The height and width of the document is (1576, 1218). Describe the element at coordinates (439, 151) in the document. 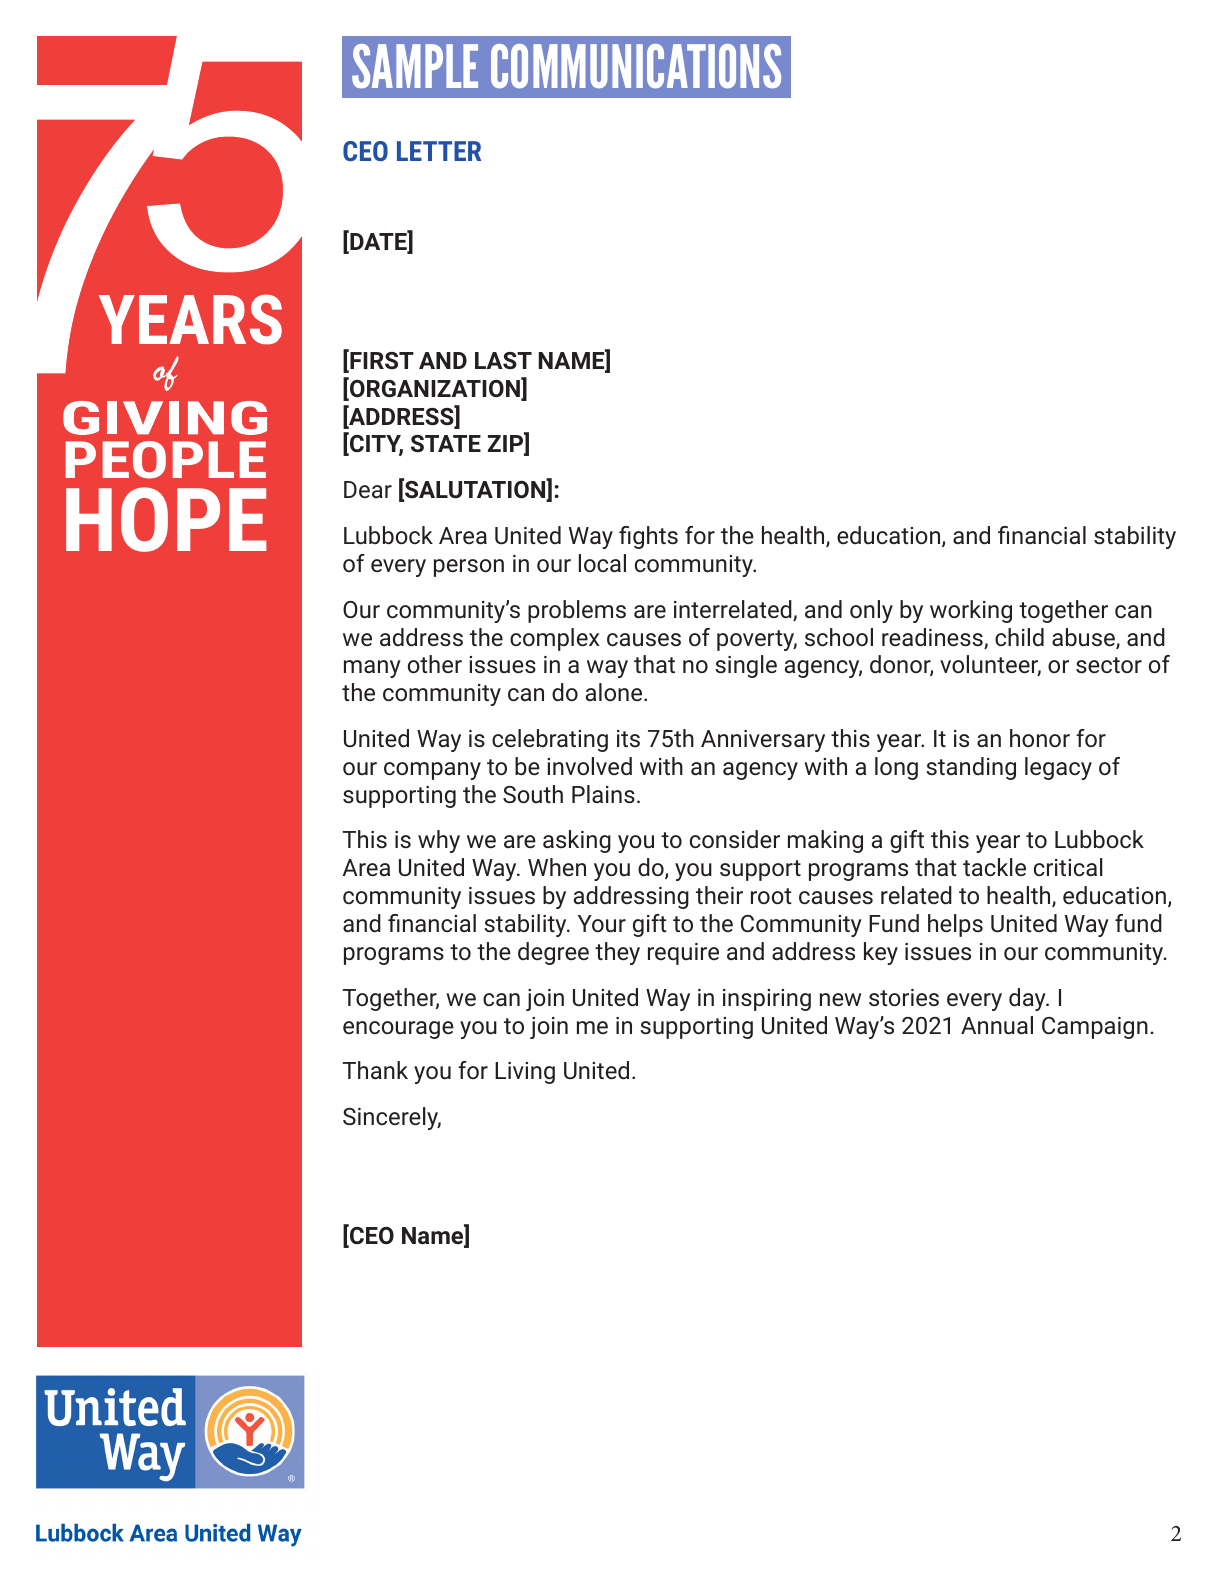

I see `LETTER` at that location.
